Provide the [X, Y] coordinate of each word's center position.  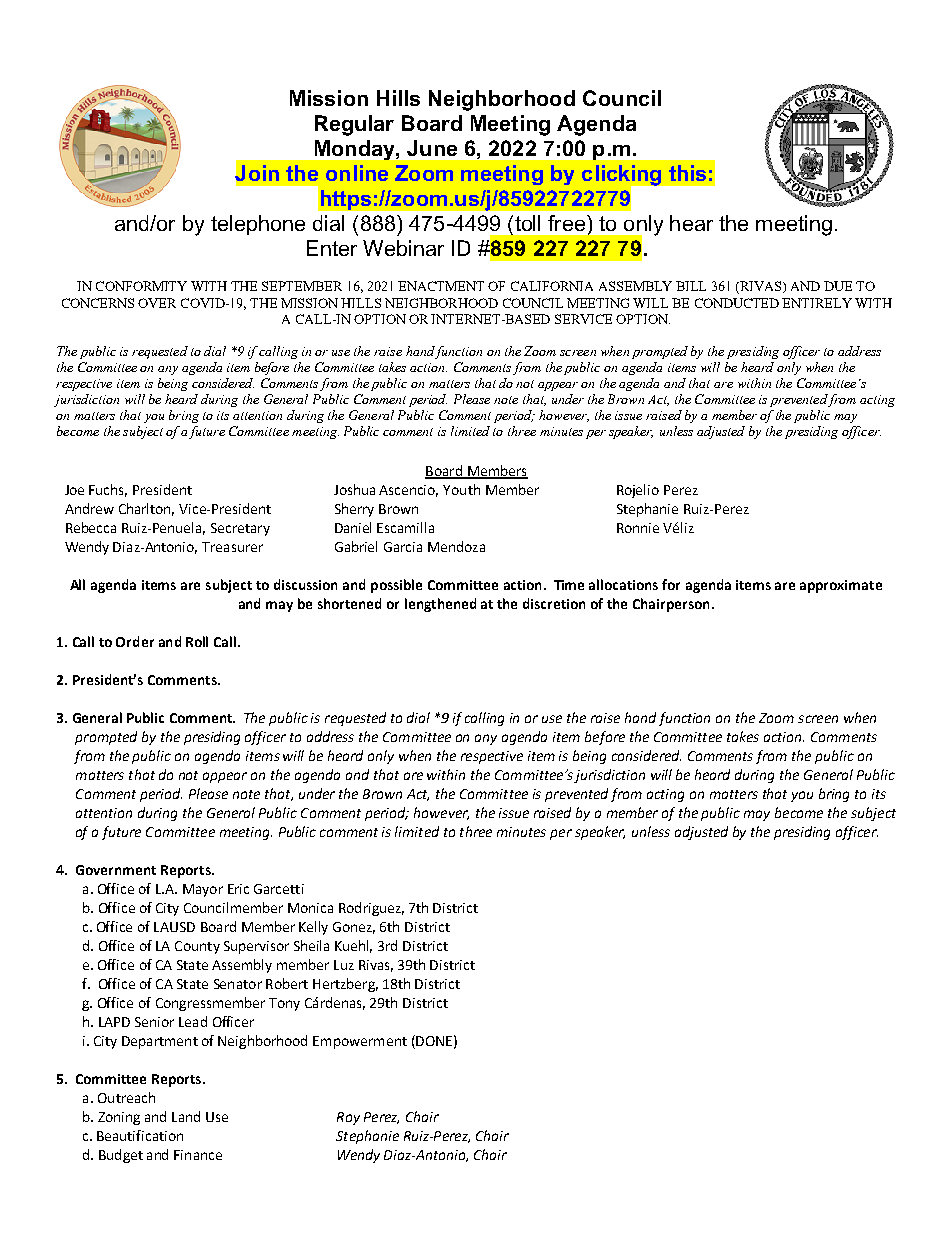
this [687, 173]
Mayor [203, 890]
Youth [461, 489]
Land [186, 1116]
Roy [348, 1118]
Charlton [146, 509]
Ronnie [638, 528]
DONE [433, 1042]
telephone [258, 225]
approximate [841, 586]
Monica [310, 908]
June [432, 148]
